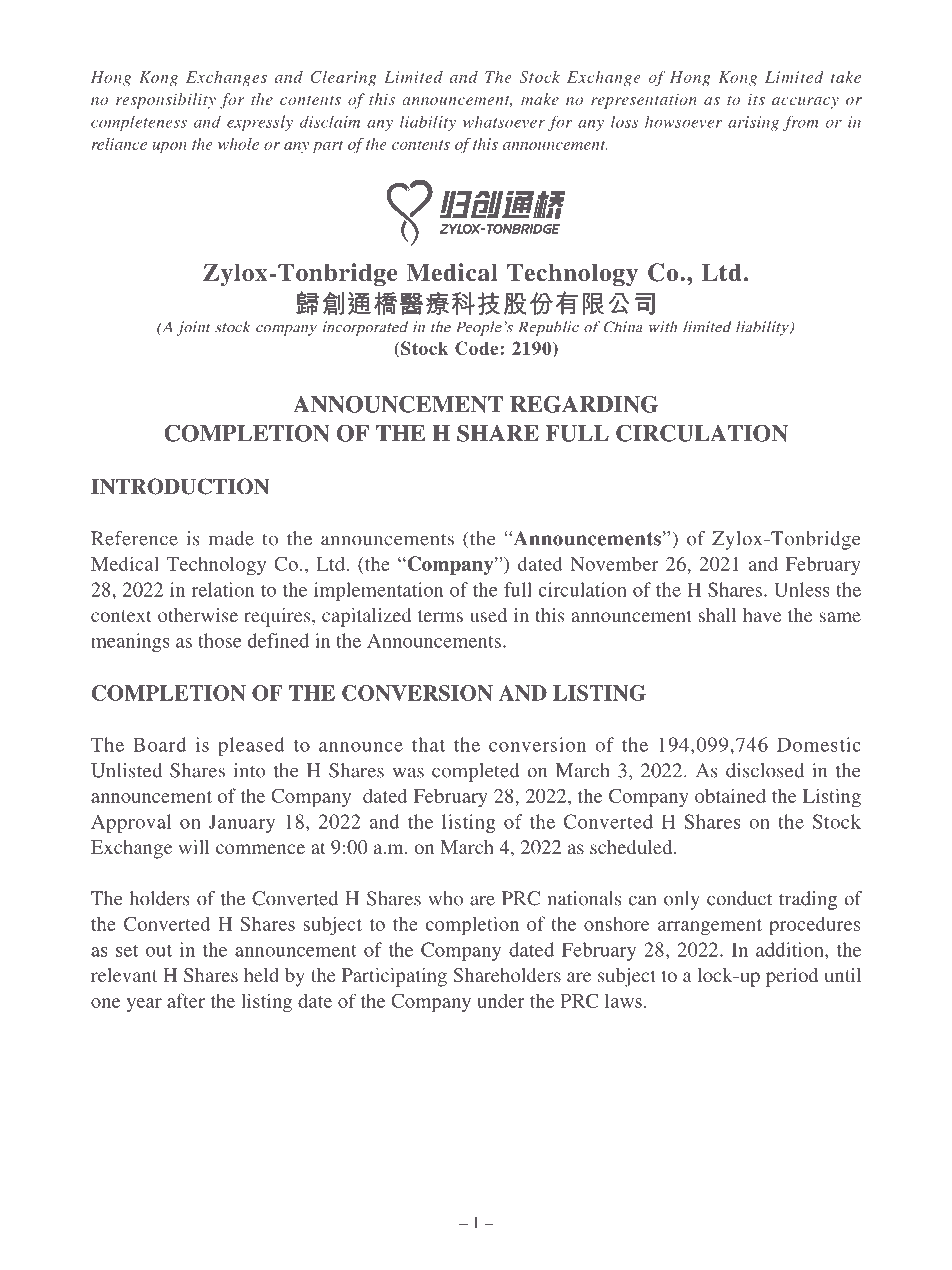 Image resolution: width=952 pixels, height=1270 pixels. Describe the element at coordinates (802, 589) in the document. I see `Unless` at that location.
